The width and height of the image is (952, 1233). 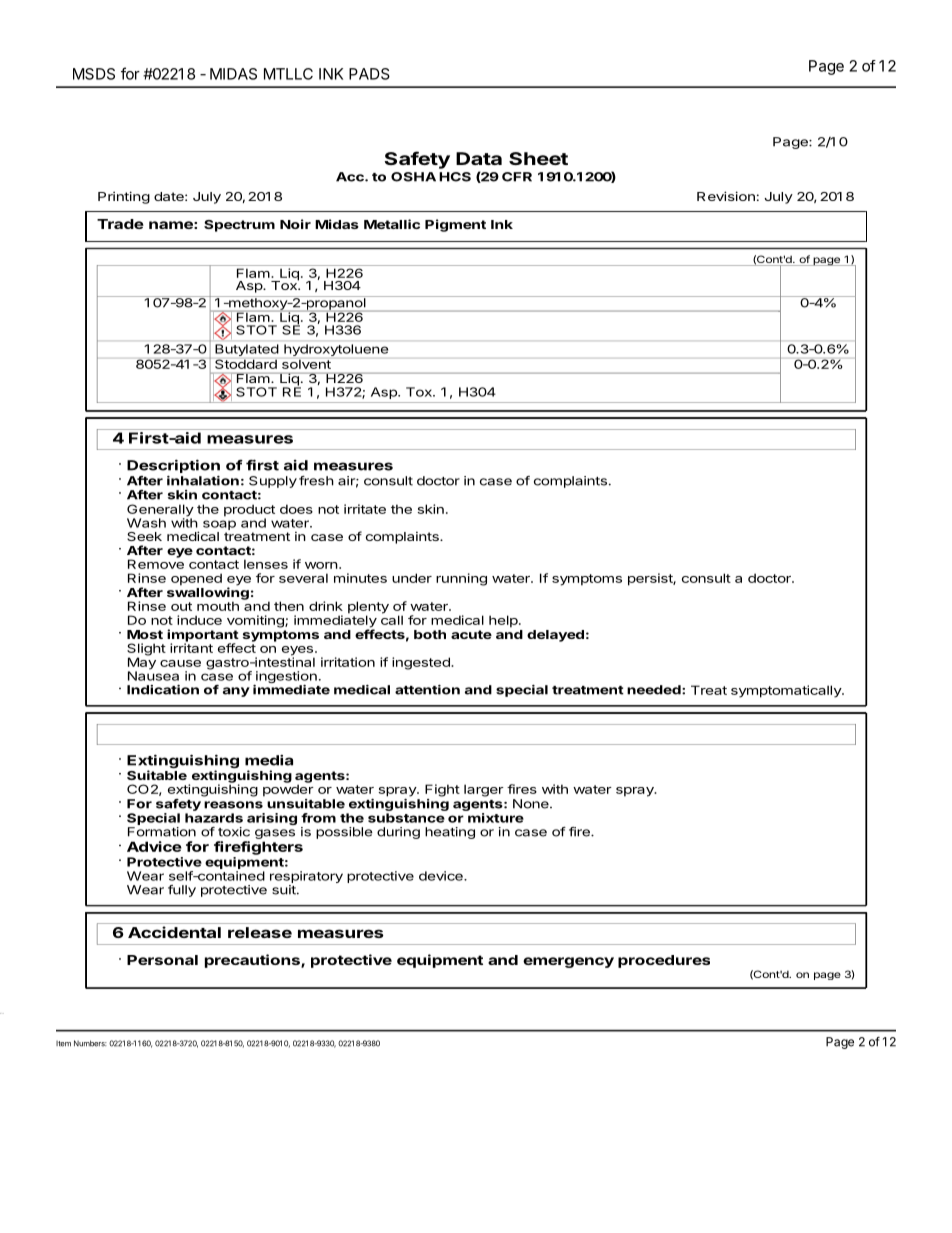 I want to click on Personal, so click(x=162, y=960).
